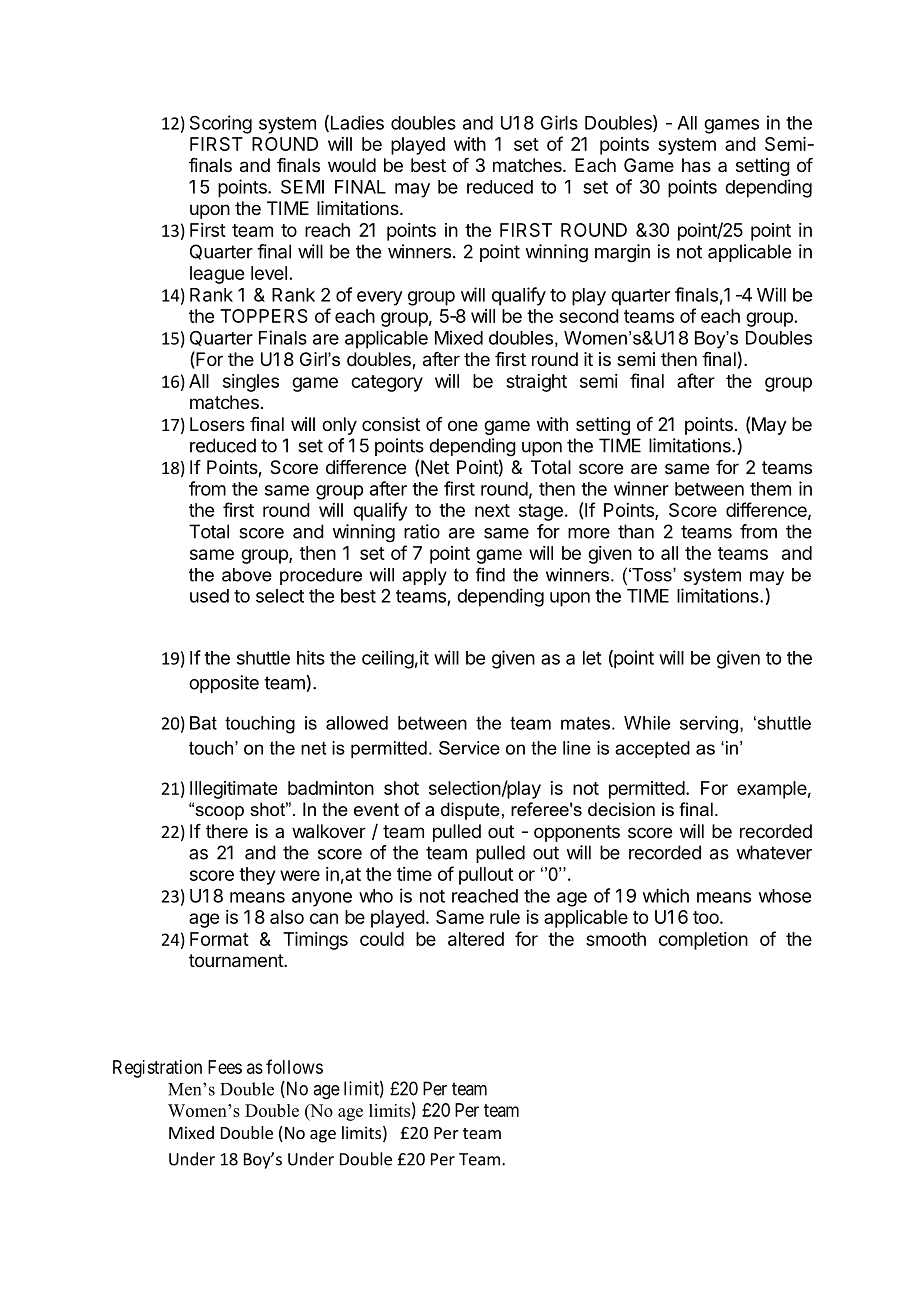  Describe the element at coordinates (352, 165) in the screenshot. I see `would` at that location.
